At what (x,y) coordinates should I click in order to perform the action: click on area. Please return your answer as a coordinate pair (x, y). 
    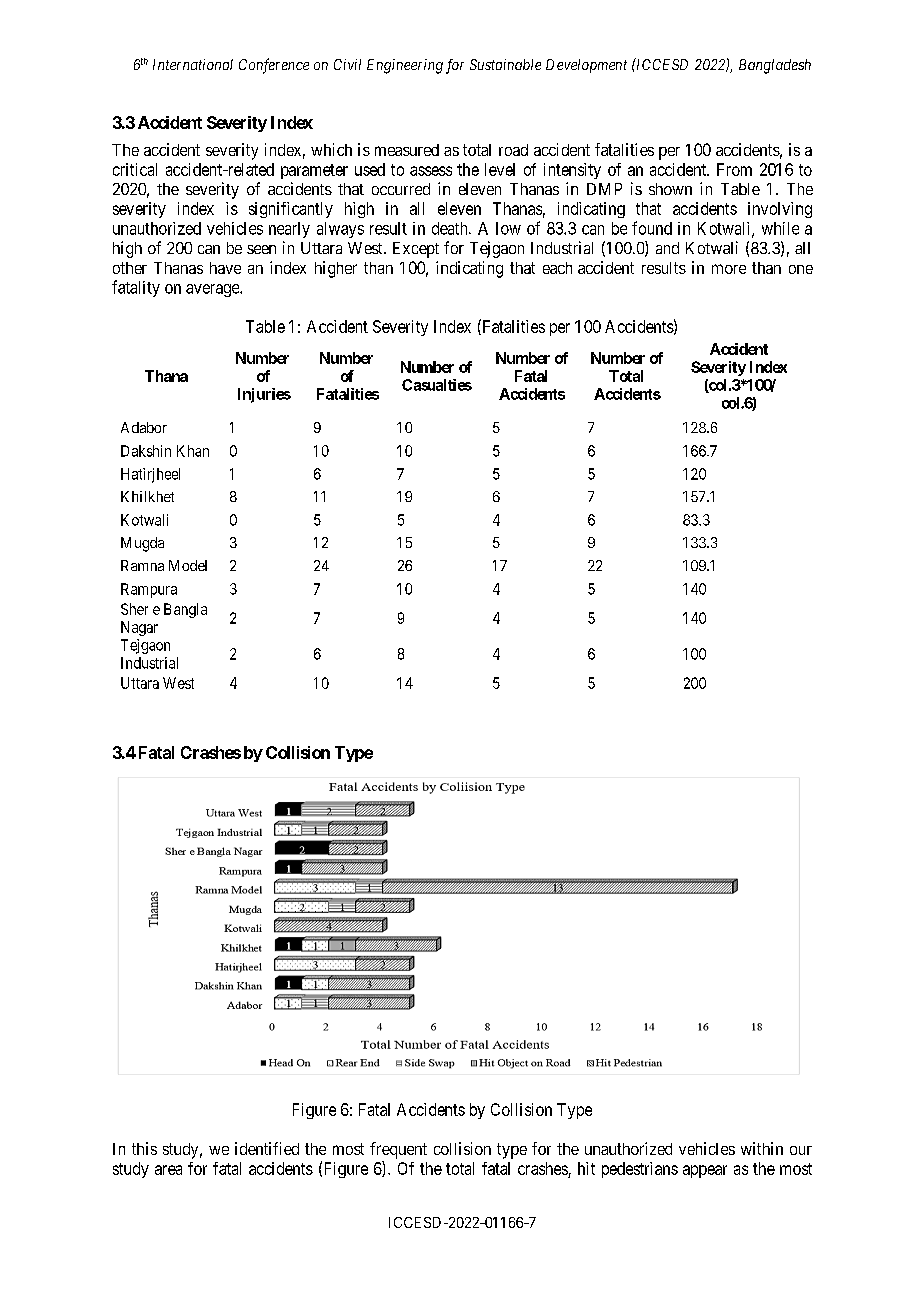
    Looking at the image, I should click on (168, 1170).
